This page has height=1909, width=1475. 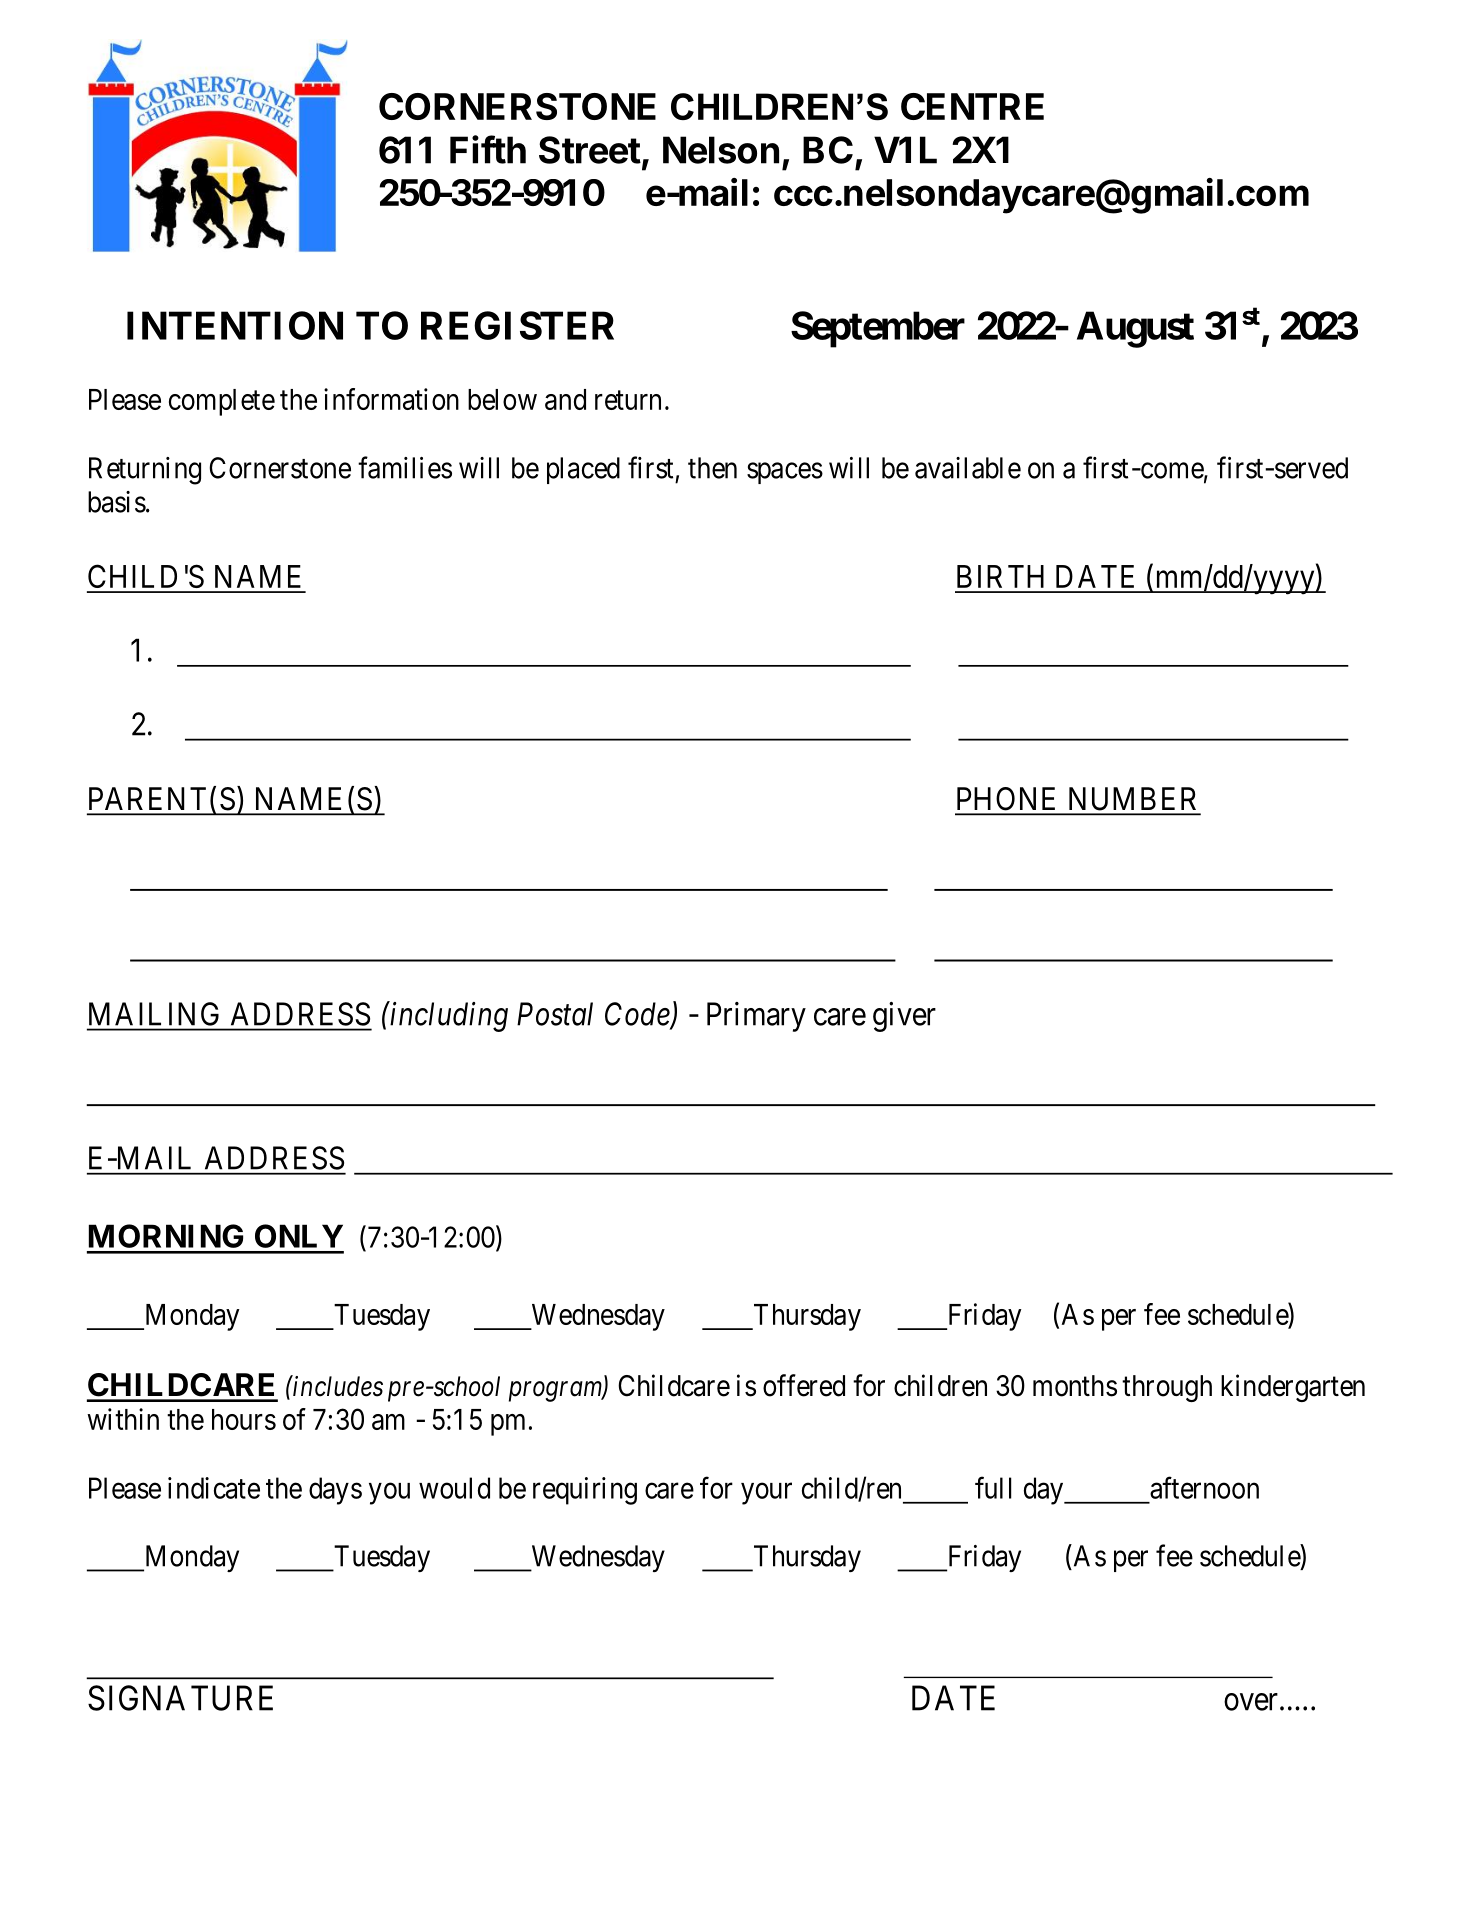 What do you see at coordinates (488, 149) in the page?
I see `Fifth` at bounding box center [488, 149].
